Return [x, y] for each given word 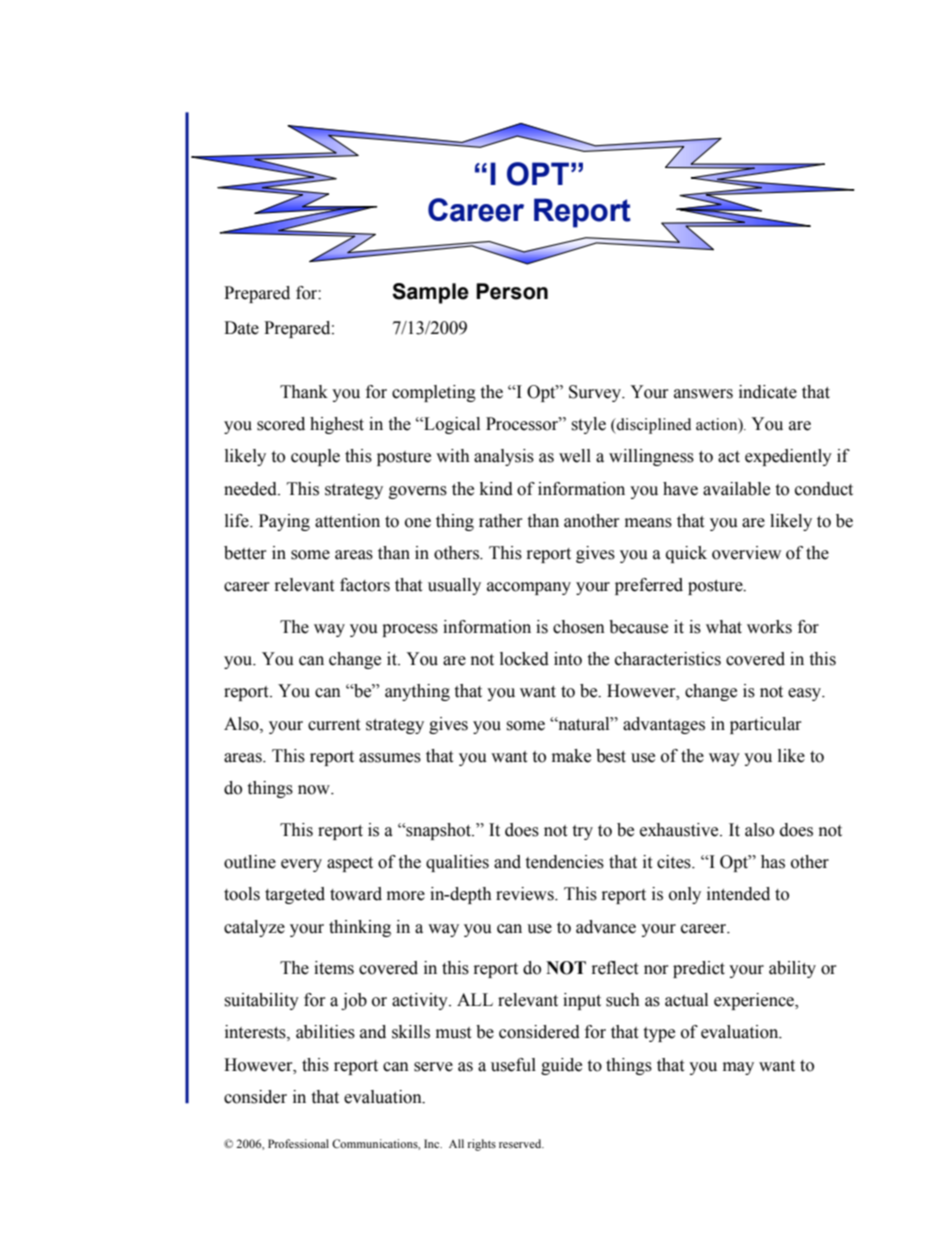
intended [738, 894]
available [736, 489]
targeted [295, 895]
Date [241, 328]
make [571, 756]
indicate [768, 392]
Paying [284, 522]
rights [482, 1145]
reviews [526, 894]
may [738, 1068]
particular [766, 725]
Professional [298, 1143]
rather [501, 521]
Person [512, 291]
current [334, 725]
